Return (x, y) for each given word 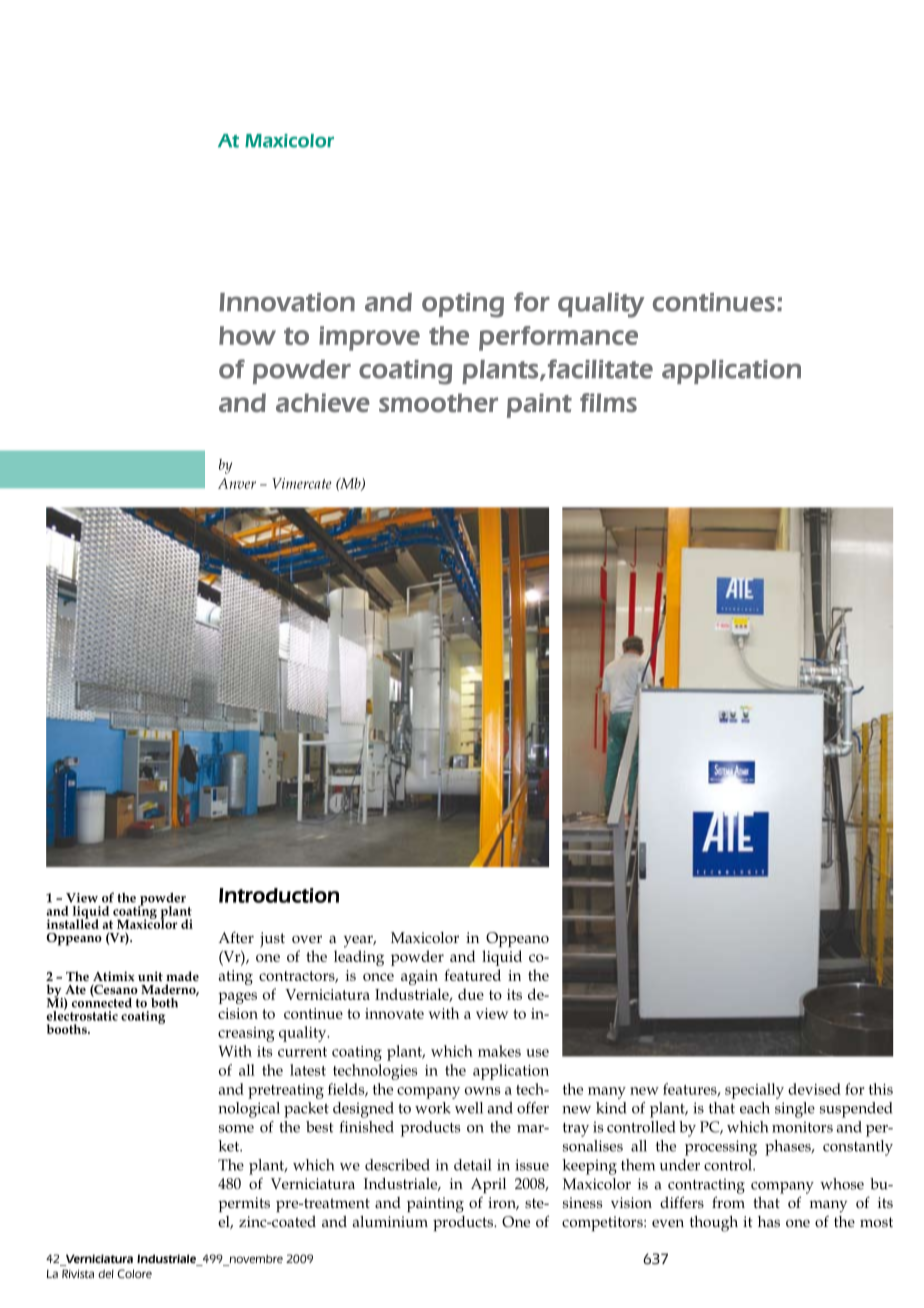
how (247, 335)
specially (754, 1091)
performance (558, 338)
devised (814, 1089)
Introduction (279, 895)
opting (463, 305)
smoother (438, 403)
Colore (134, 1273)
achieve (323, 403)
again (419, 977)
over (307, 939)
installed (73, 923)
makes (499, 1051)
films (608, 403)
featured (472, 975)
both (164, 1003)
